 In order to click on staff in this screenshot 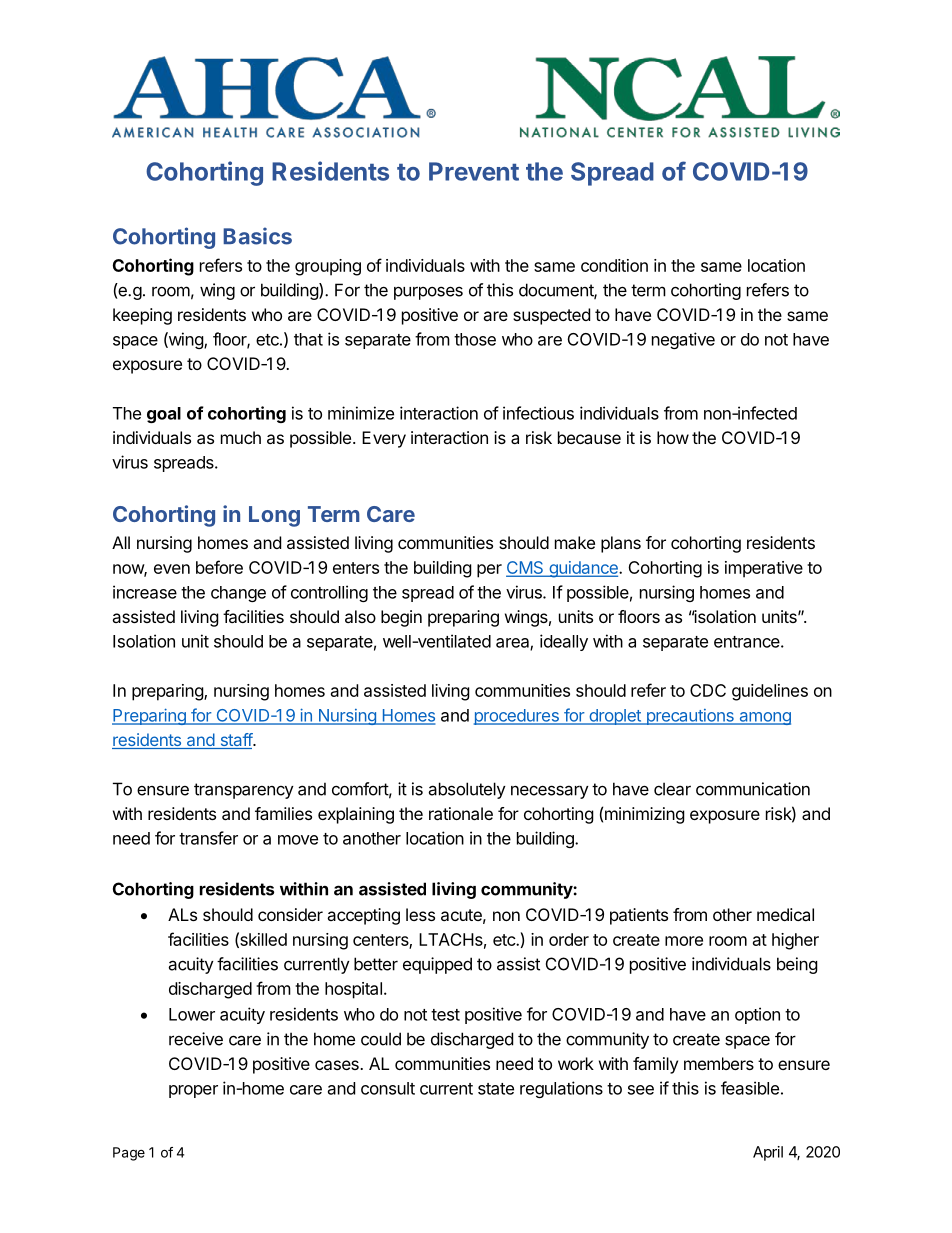, I will do `click(236, 741)`.
